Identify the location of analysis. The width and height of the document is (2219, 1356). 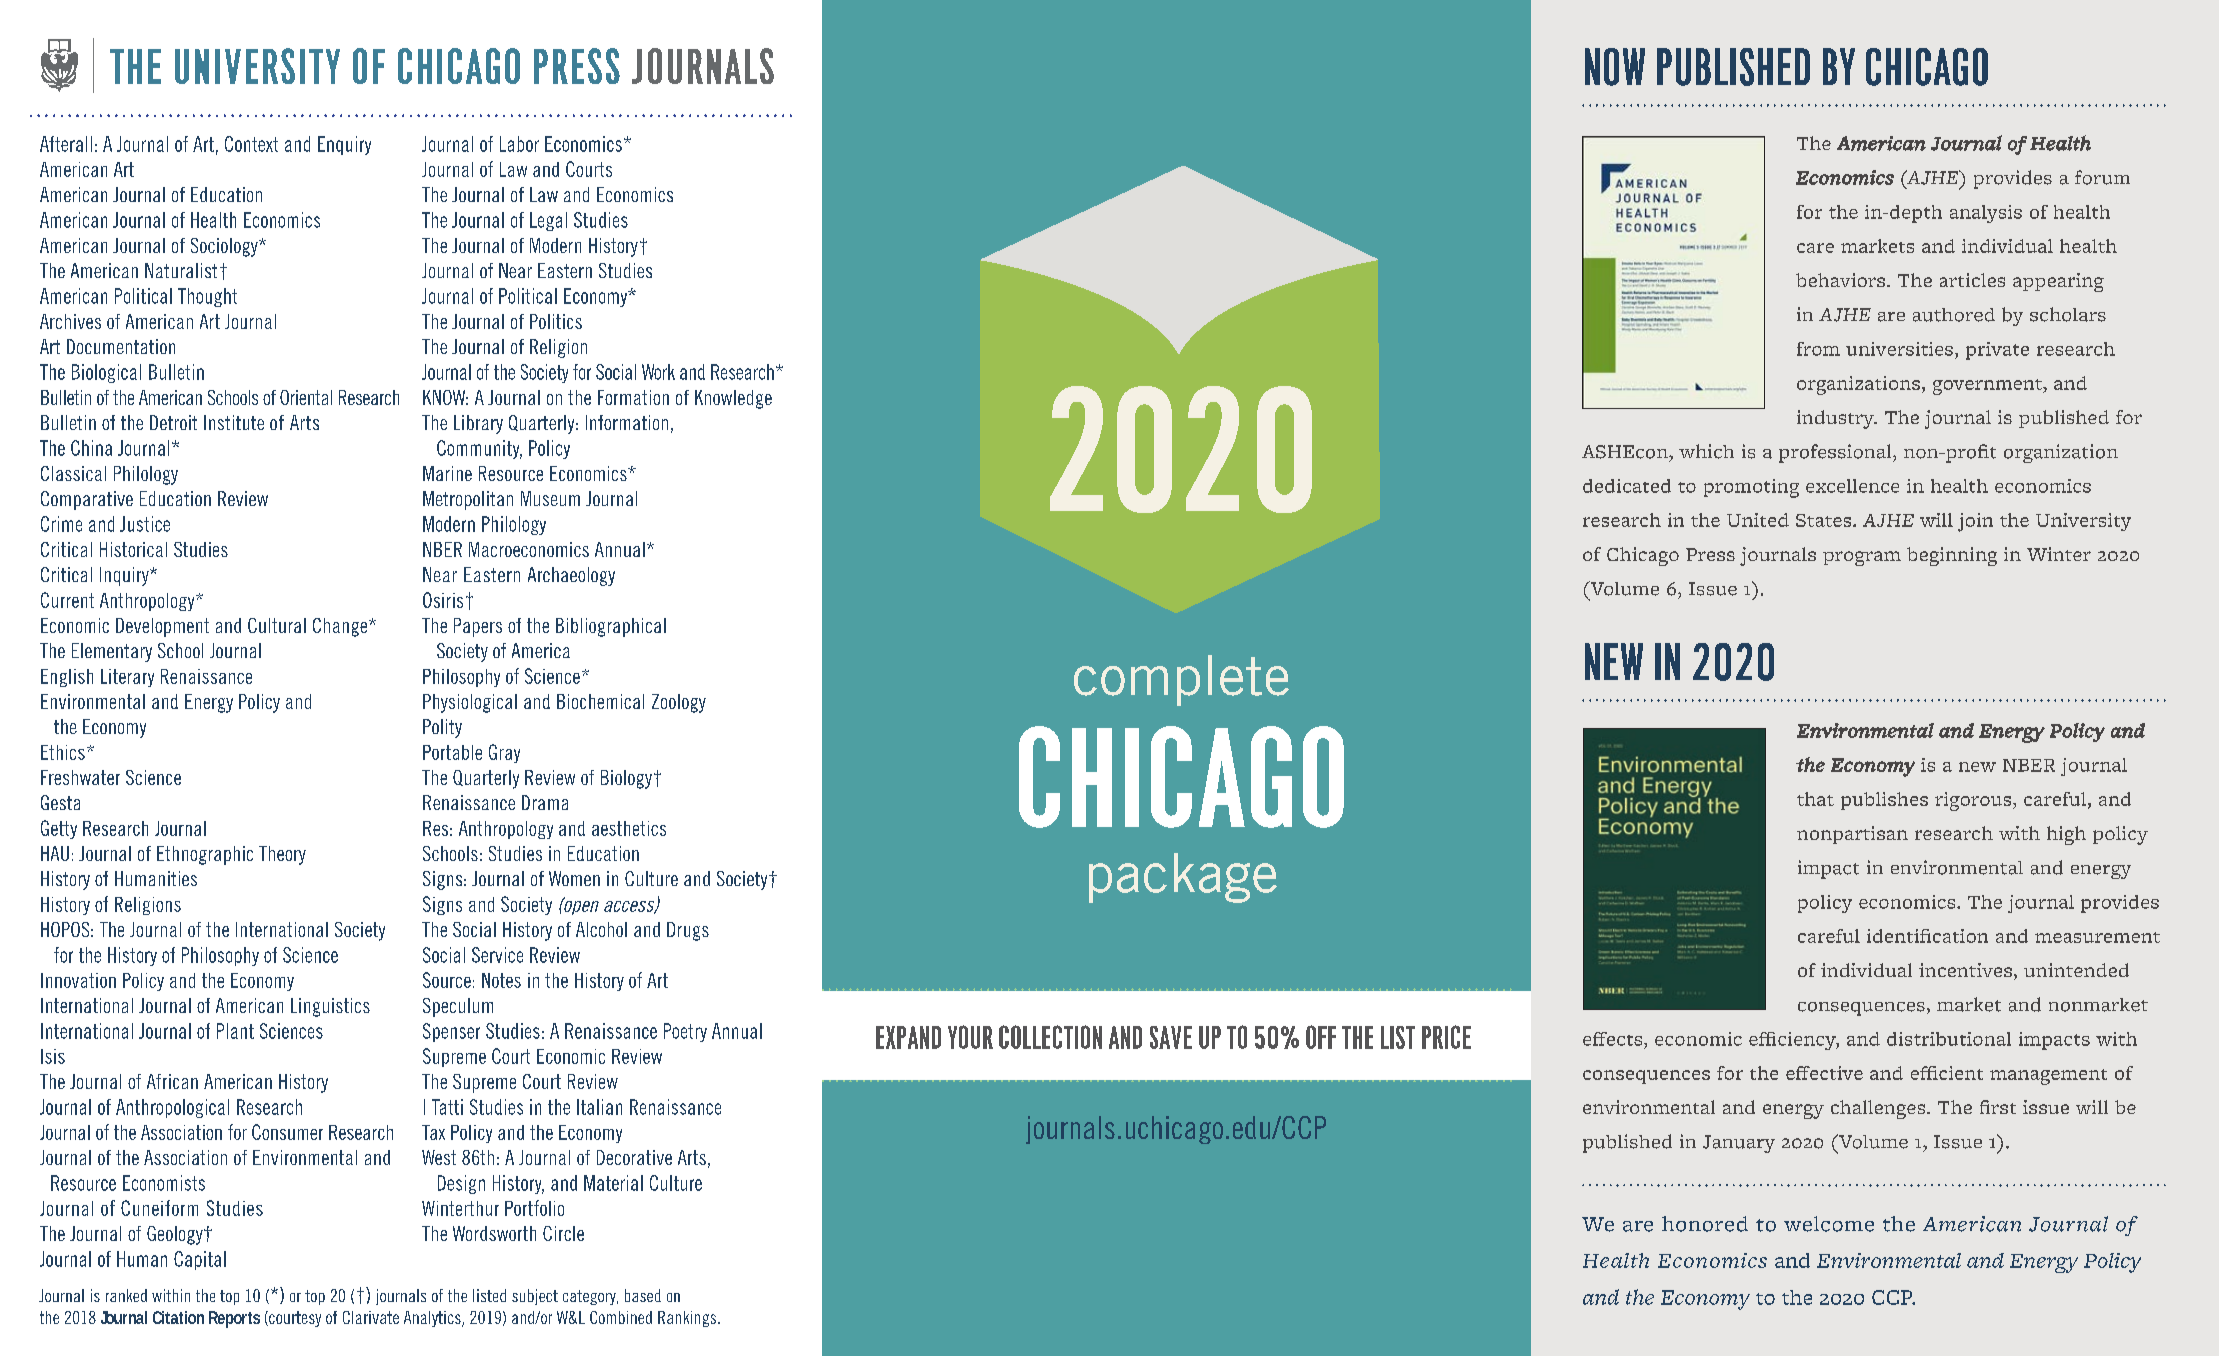
(1986, 214).
